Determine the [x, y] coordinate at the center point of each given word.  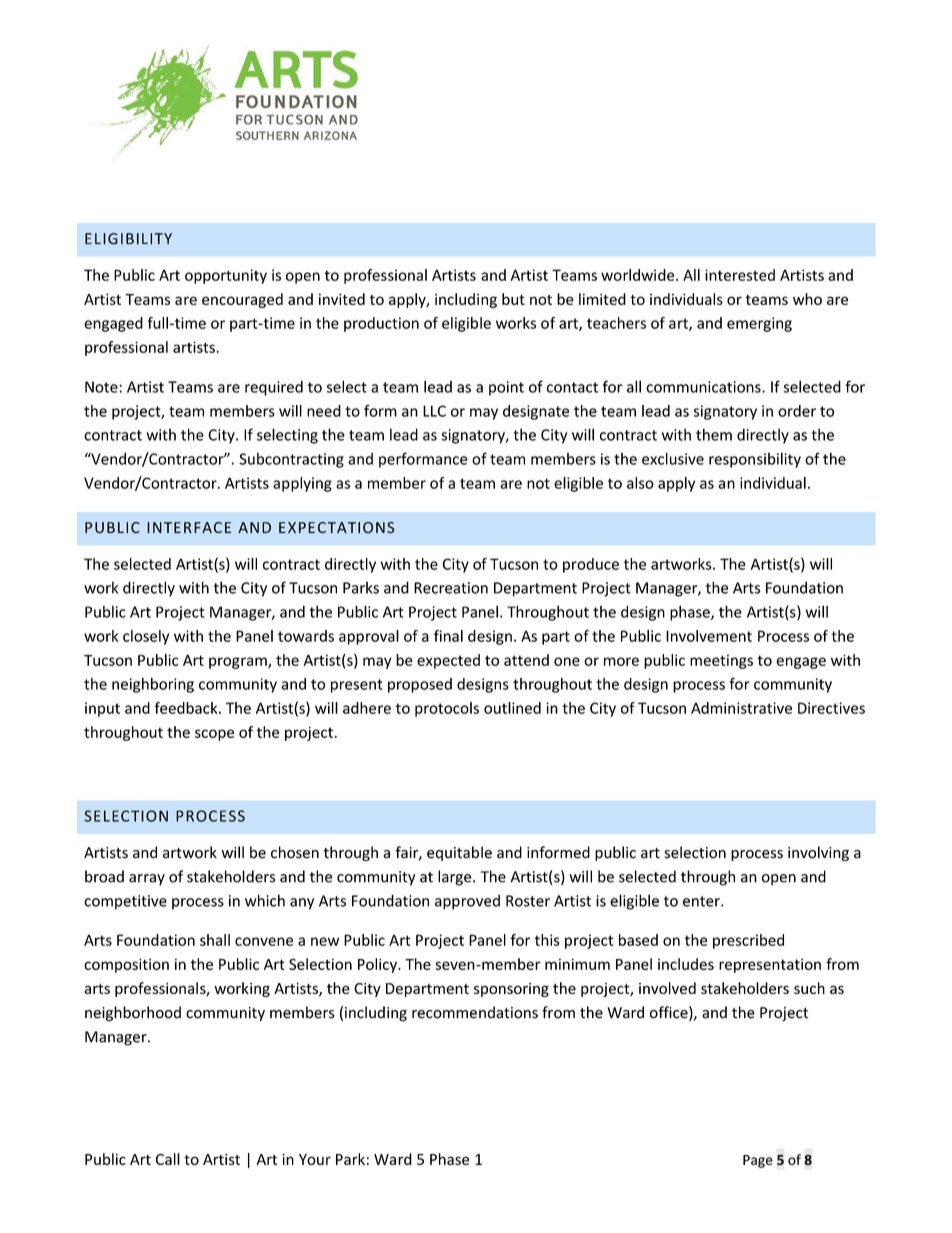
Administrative [741, 708]
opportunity [226, 276]
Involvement [709, 636]
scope [214, 735]
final [448, 636]
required [274, 388]
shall [215, 940]
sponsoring [511, 990]
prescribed [748, 941]
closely [146, 637]
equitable [459, 853]
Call [168, 1159]
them [714, 434]
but [513, 299]
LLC [434, 411]
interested [740, 275]
